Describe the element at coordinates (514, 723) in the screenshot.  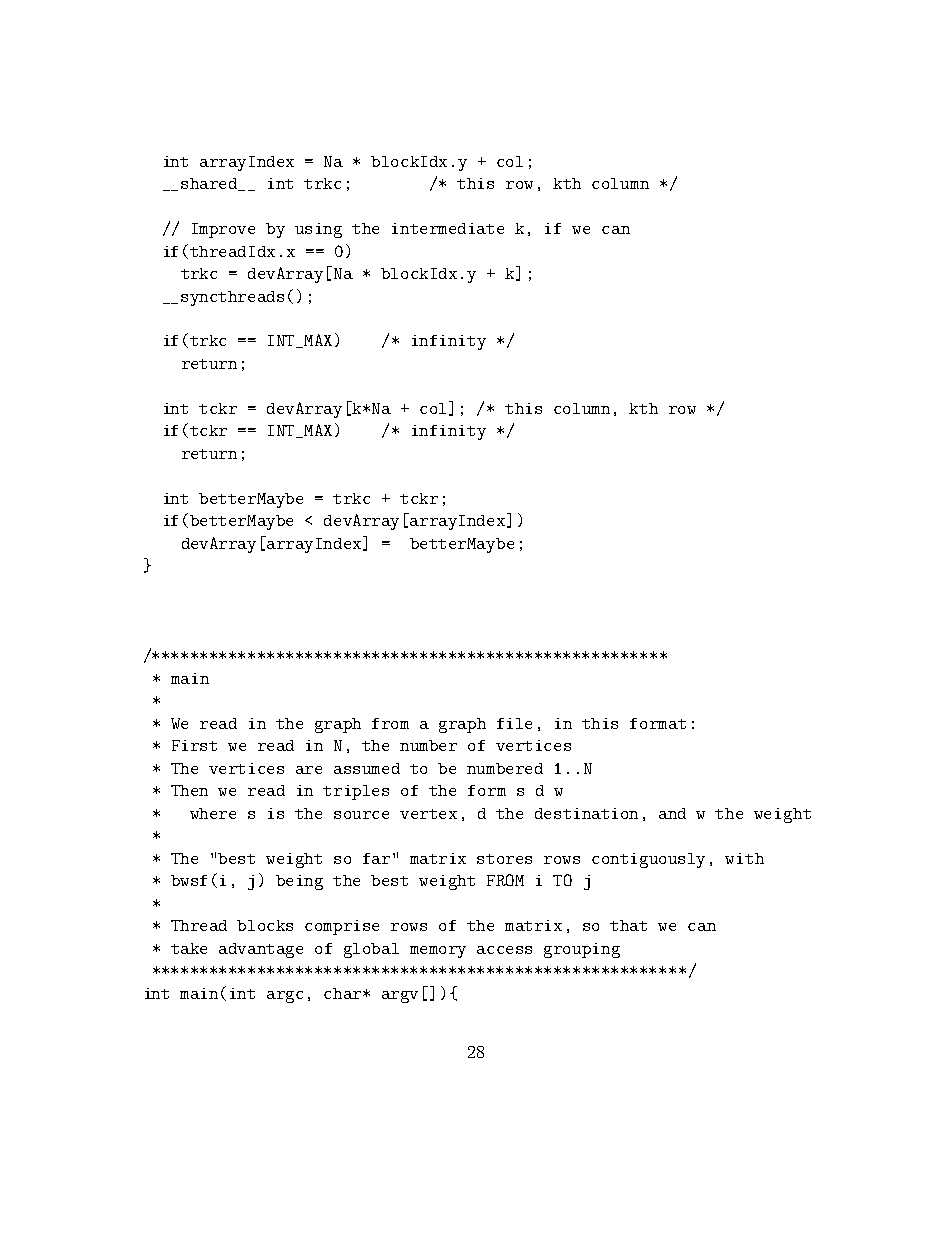
I see `file` at that location.
